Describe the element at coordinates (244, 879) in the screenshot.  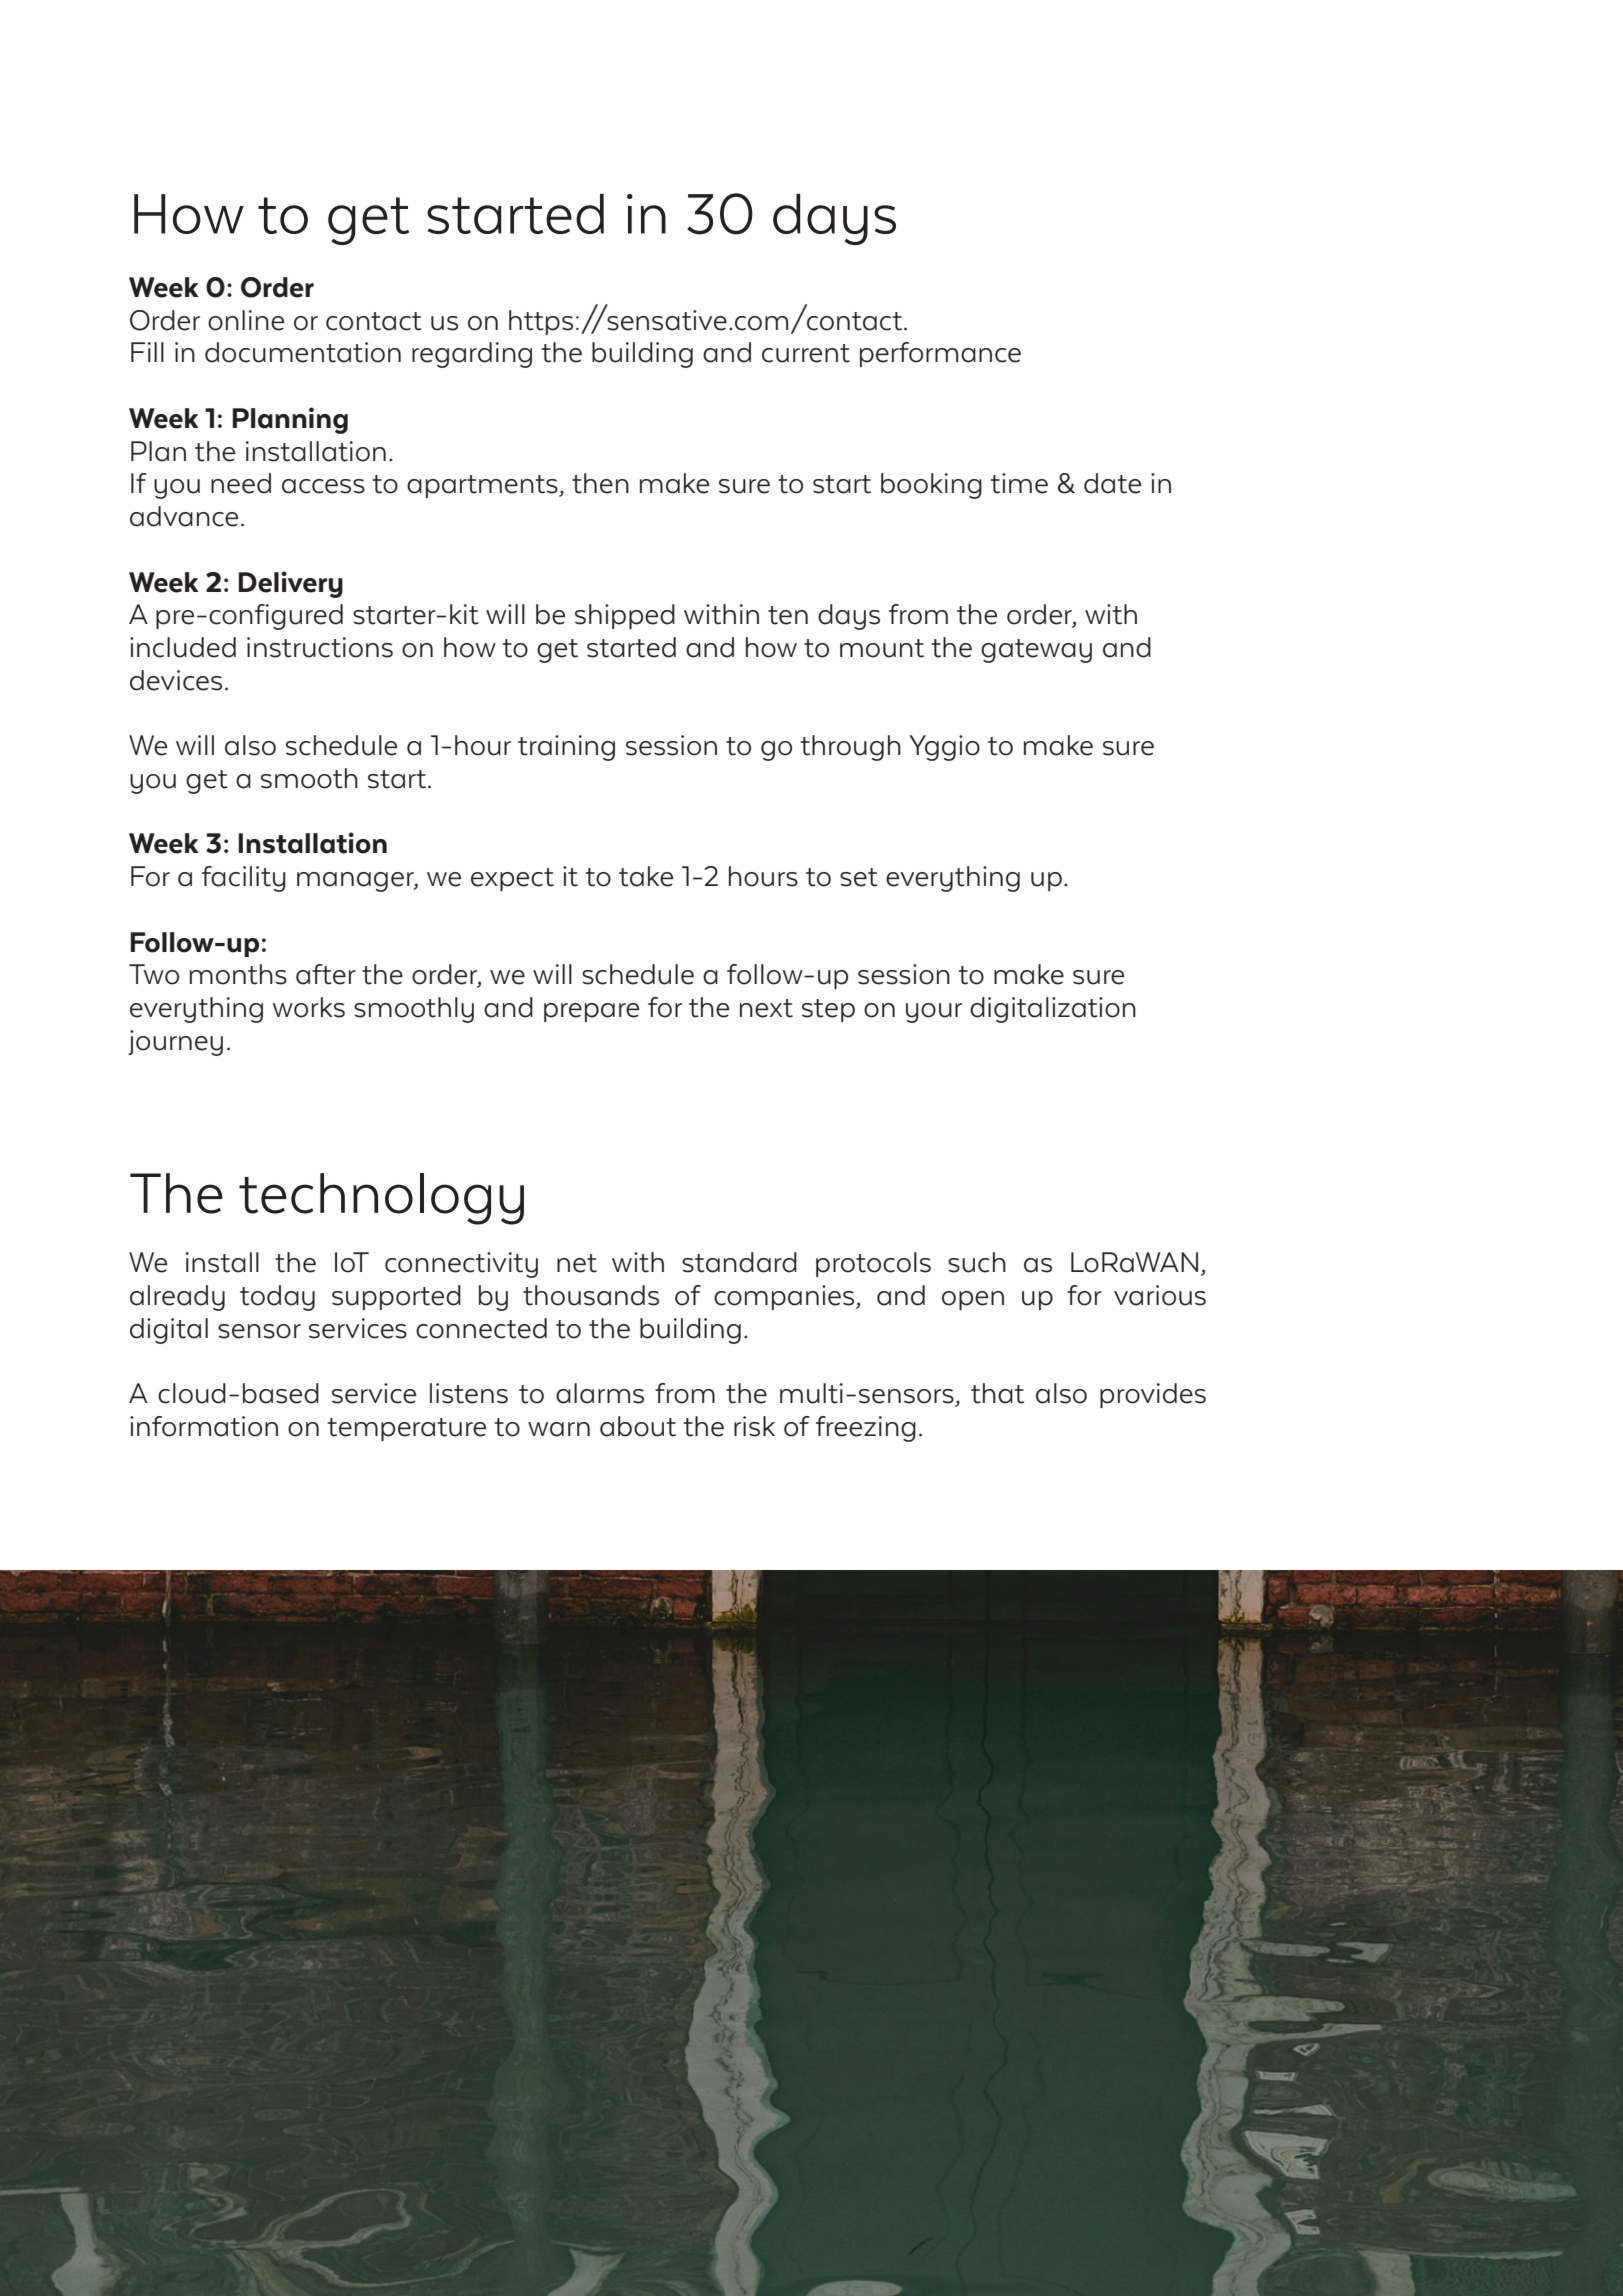
I see `facility` at that location.
